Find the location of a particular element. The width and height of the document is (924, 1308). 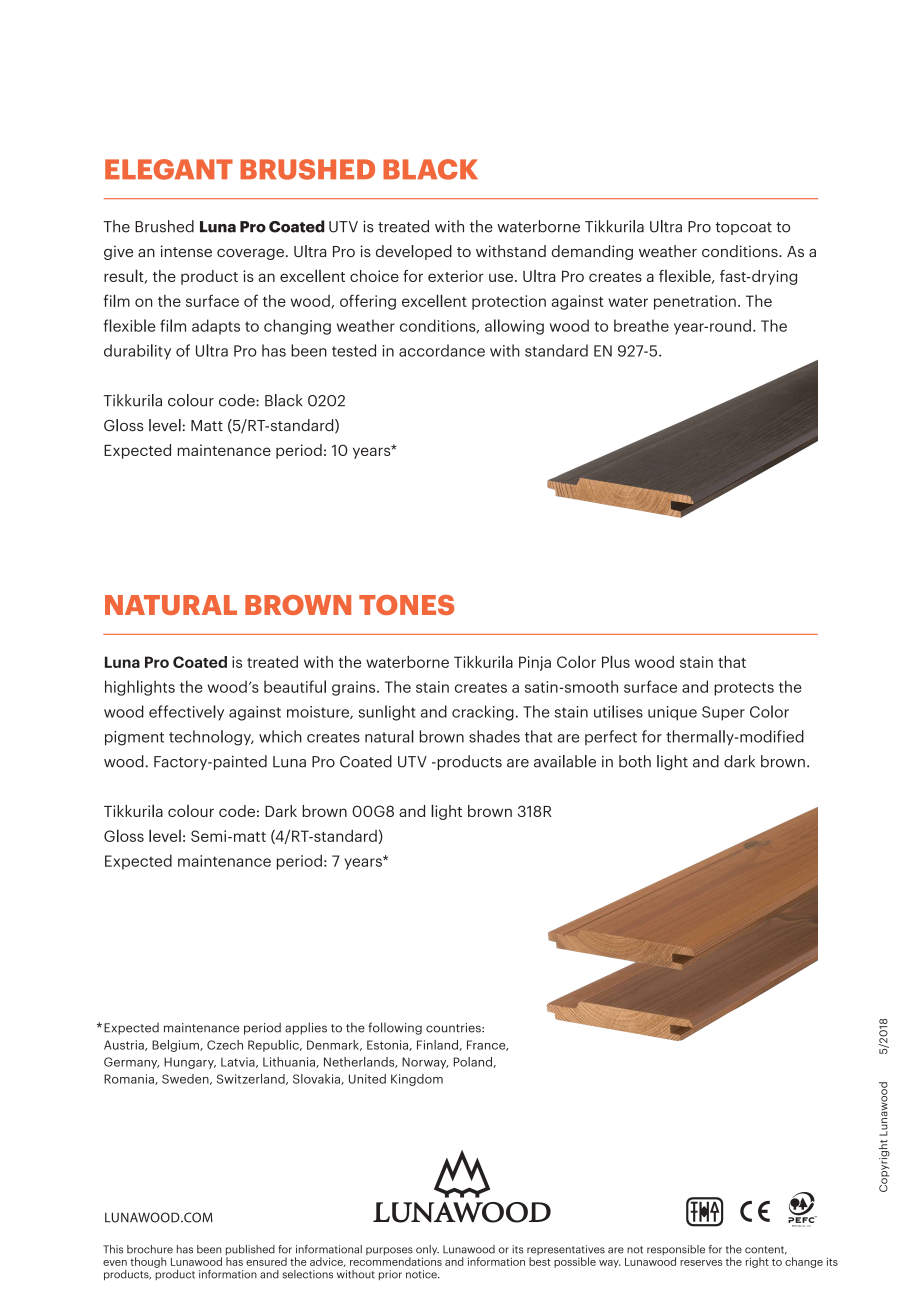

though is located at coordinates (148, 1262).
